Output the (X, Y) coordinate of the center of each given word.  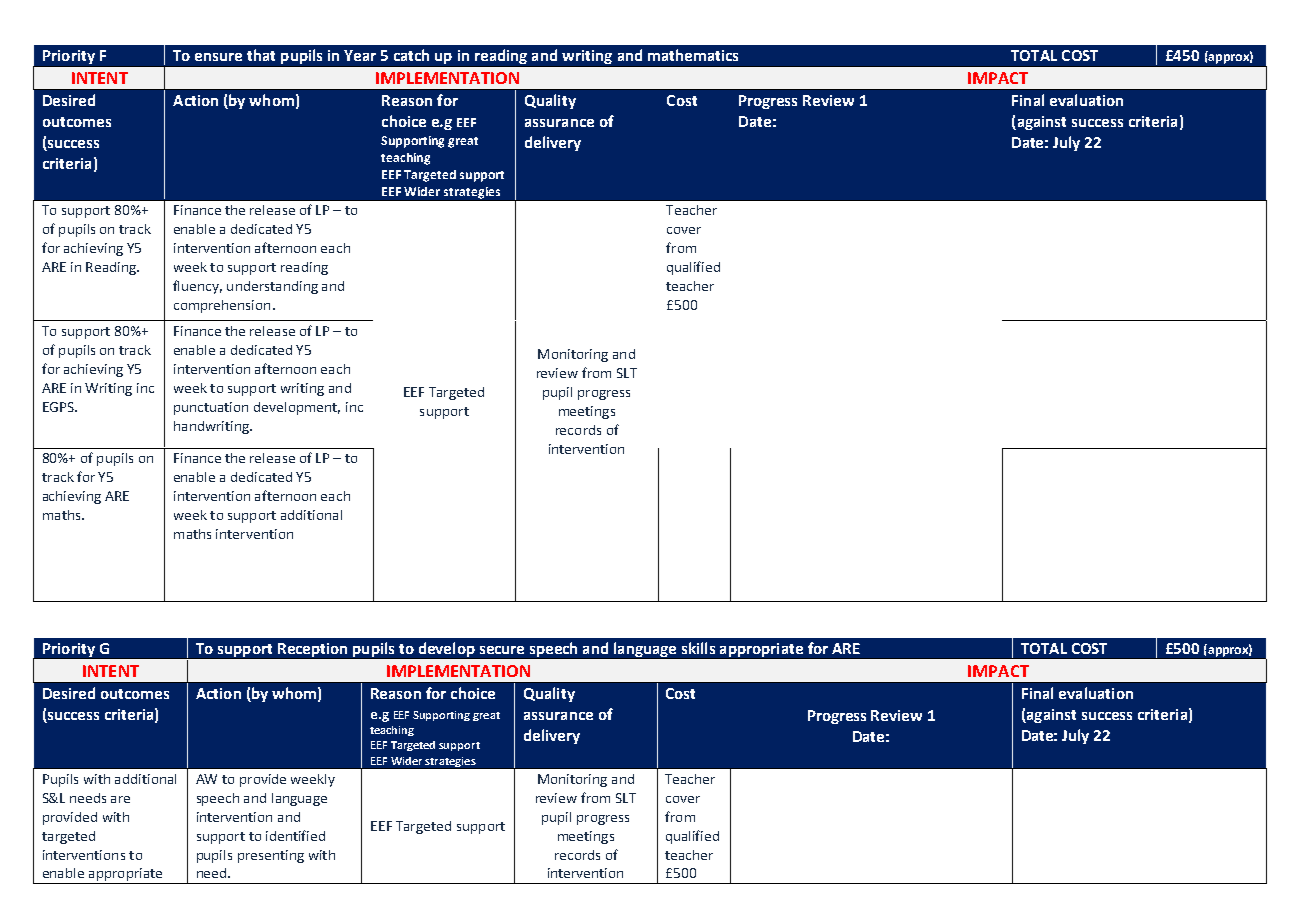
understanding (272, 287)
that (261, 55)
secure (502, 650)
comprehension (222, 306)
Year (360, 55)
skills (698, 648)
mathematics (693, 55)
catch (411, 55)
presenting (271, 856)
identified (295, 835)
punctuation (211, 408)
